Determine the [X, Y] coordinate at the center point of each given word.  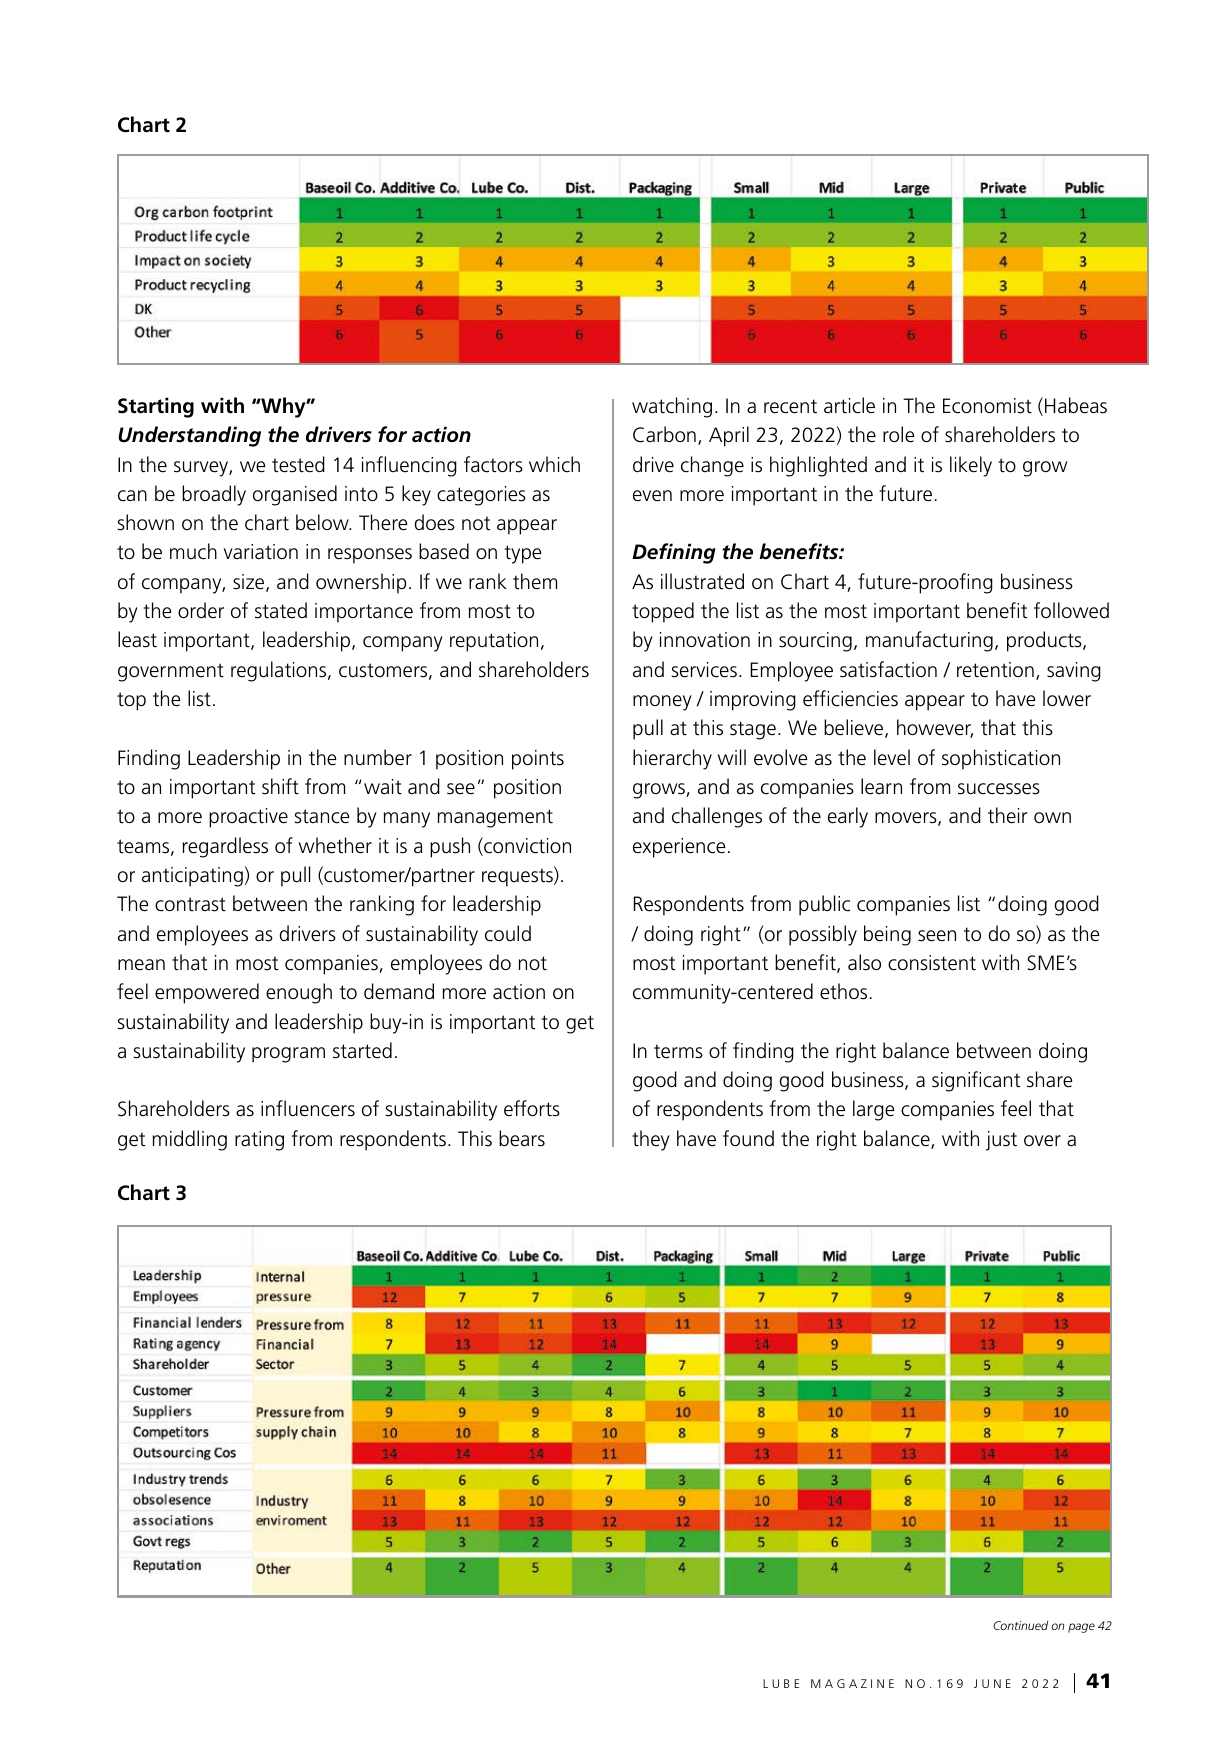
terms [678, 1051]
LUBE [781, 1683]
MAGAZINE [852, 1683]
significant [976, 1081]
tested [298, 464]
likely [971, 466]
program [288, 1055]
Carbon [664, 434]
